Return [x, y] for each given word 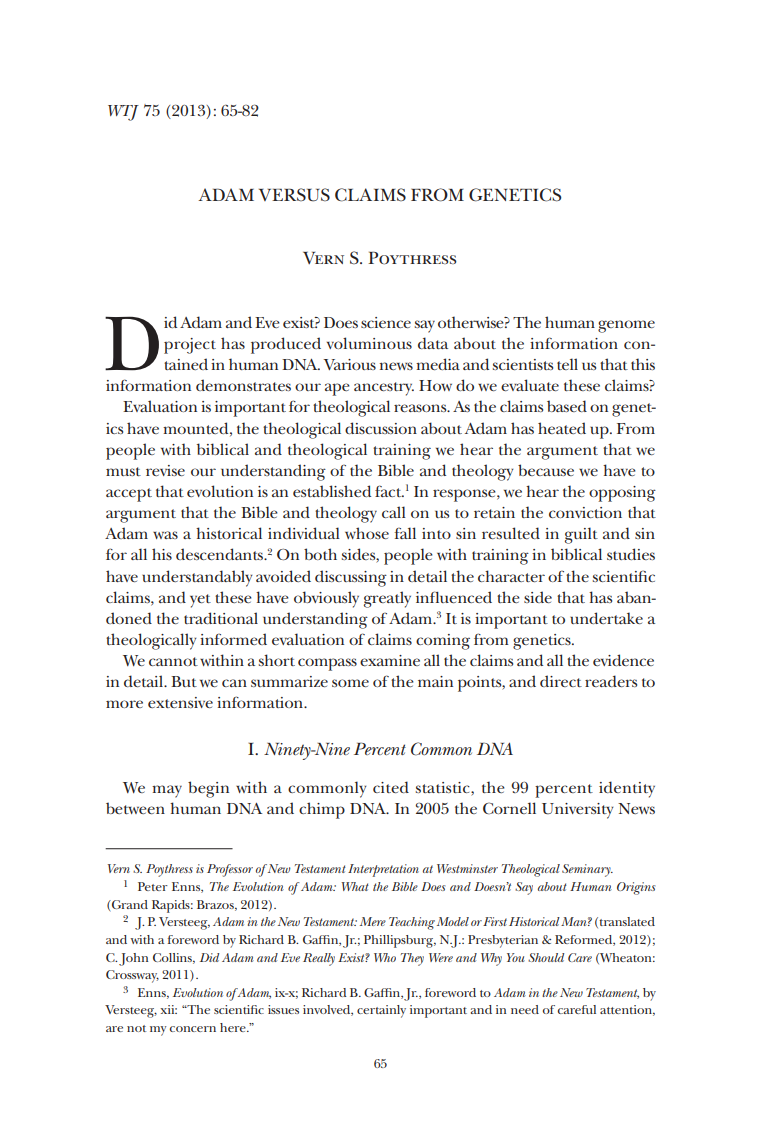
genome [626, 326]
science [386, 322]
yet [200, 601]
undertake [606, 618]
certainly [381, 1011]
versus [294, 195]
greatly [387, 599]
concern [192, 1029]
